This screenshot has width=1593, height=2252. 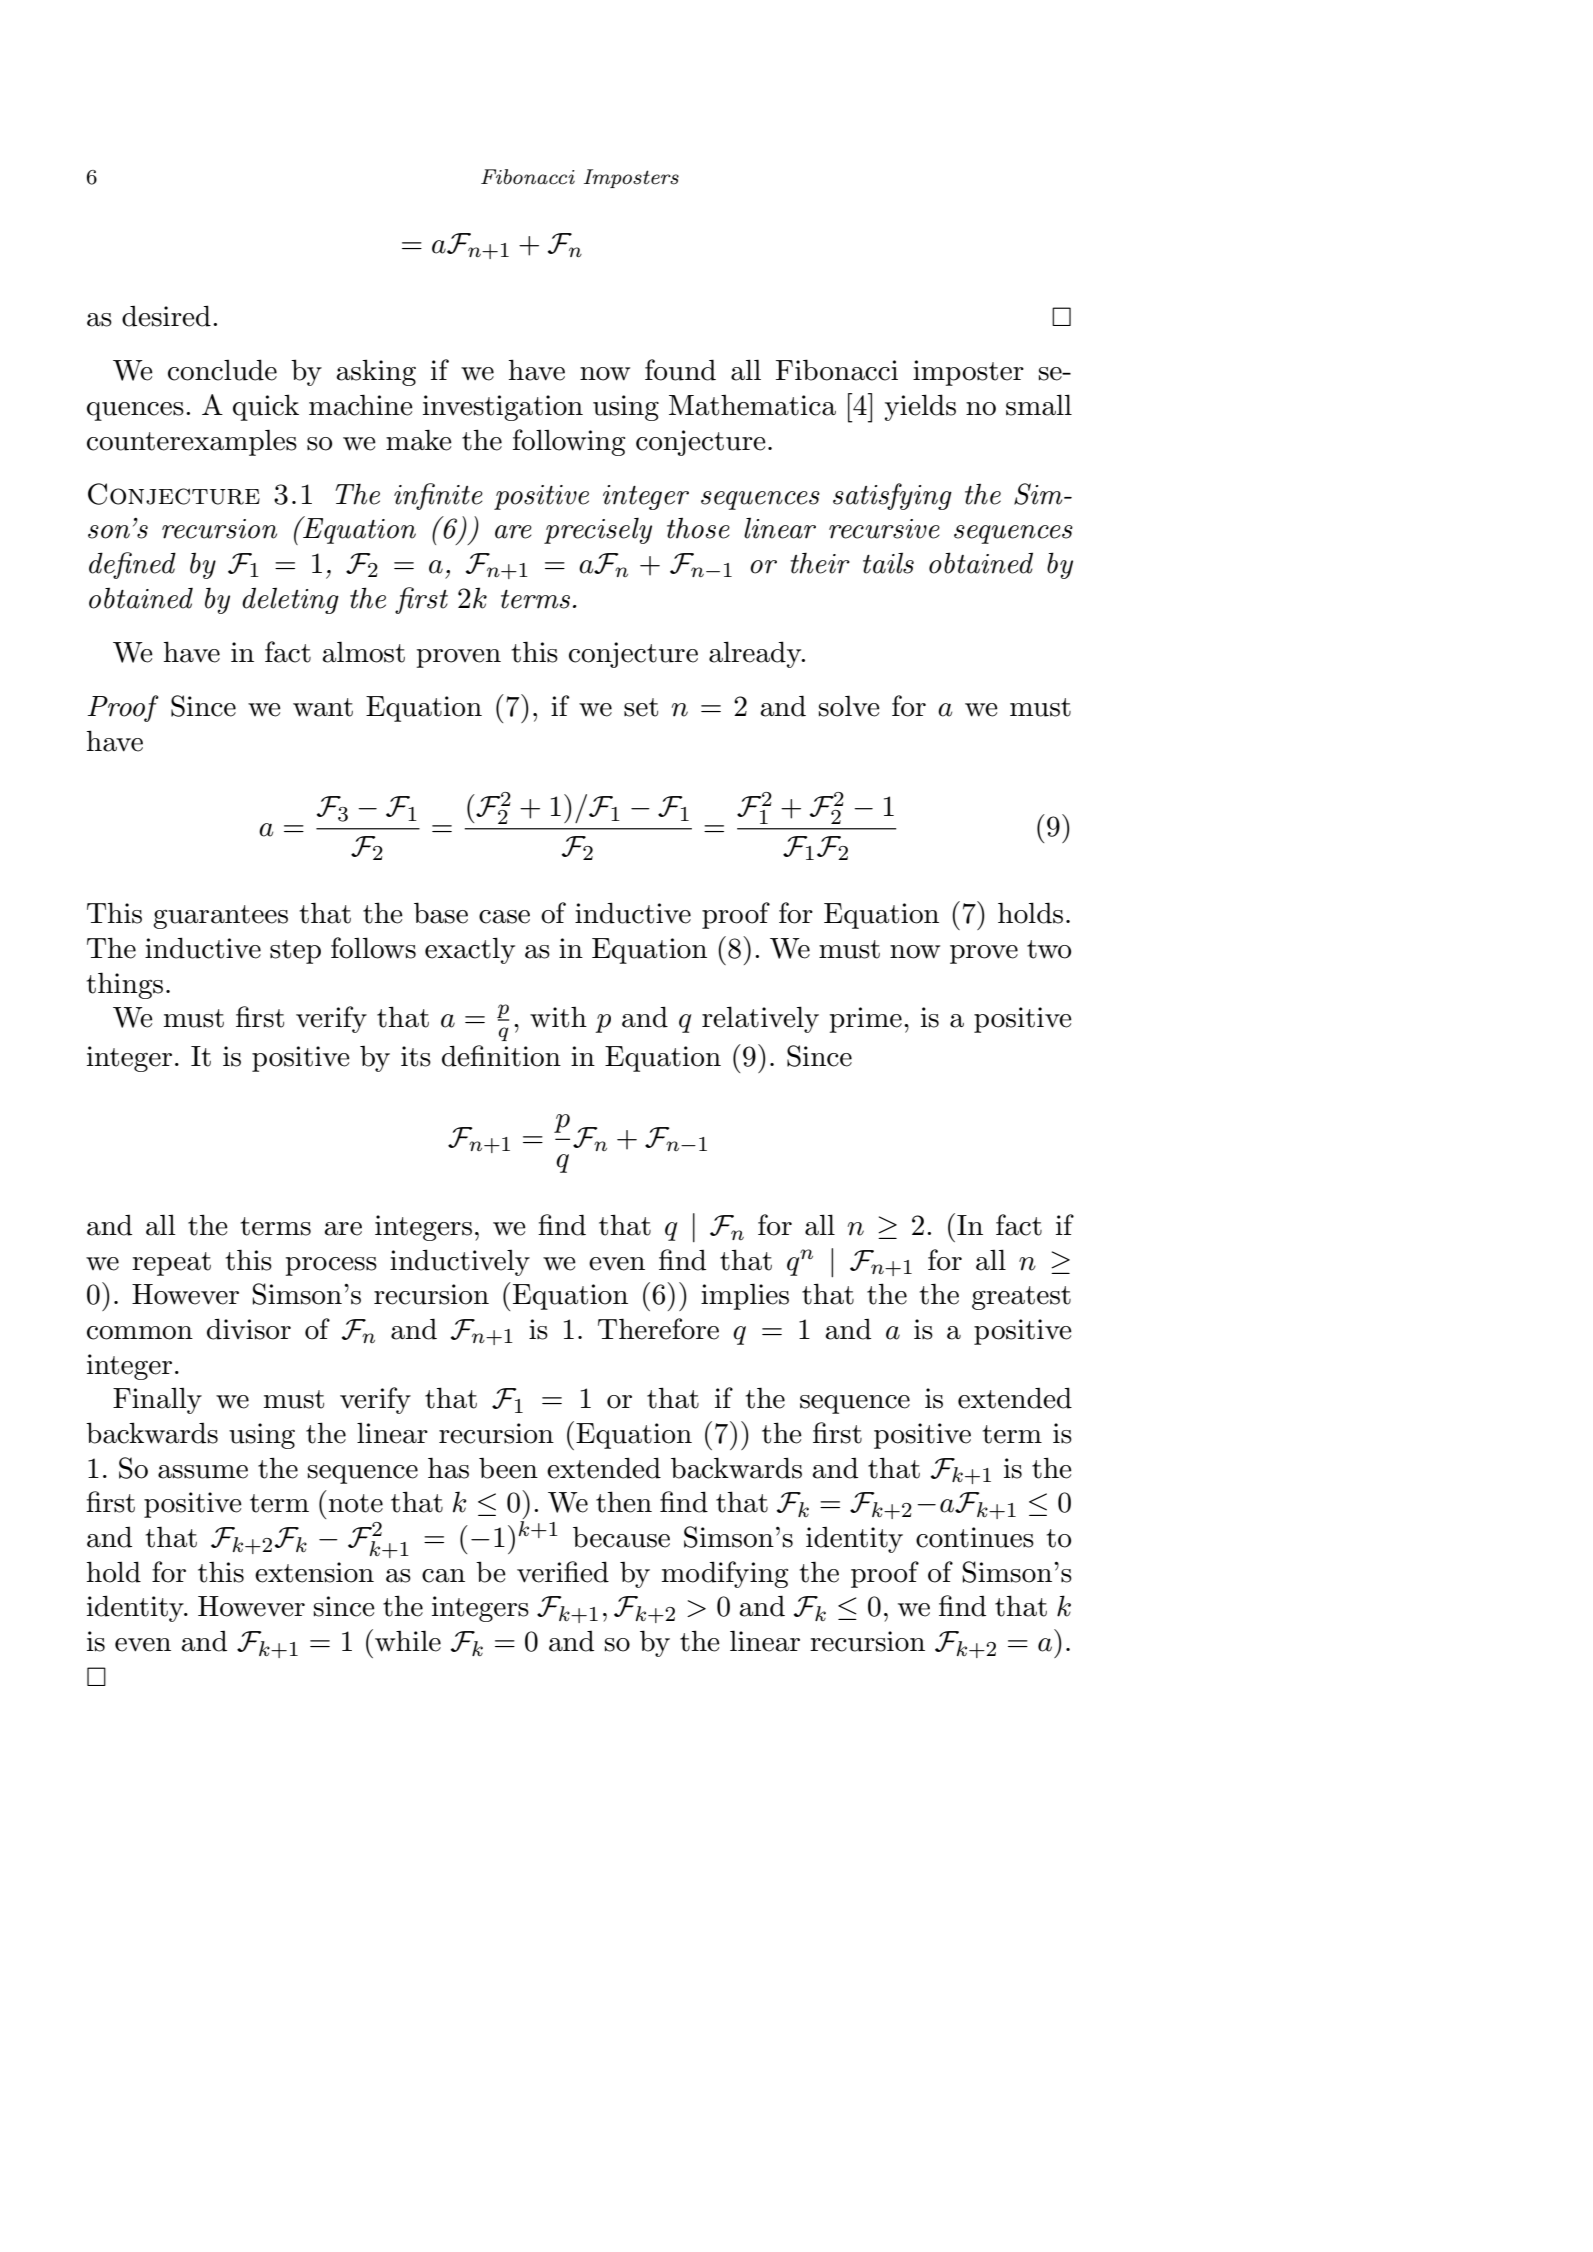 What do you see at coordinates (558, 1017) in the screenshot?
I see `with` at bounding box center [558, 1017].
